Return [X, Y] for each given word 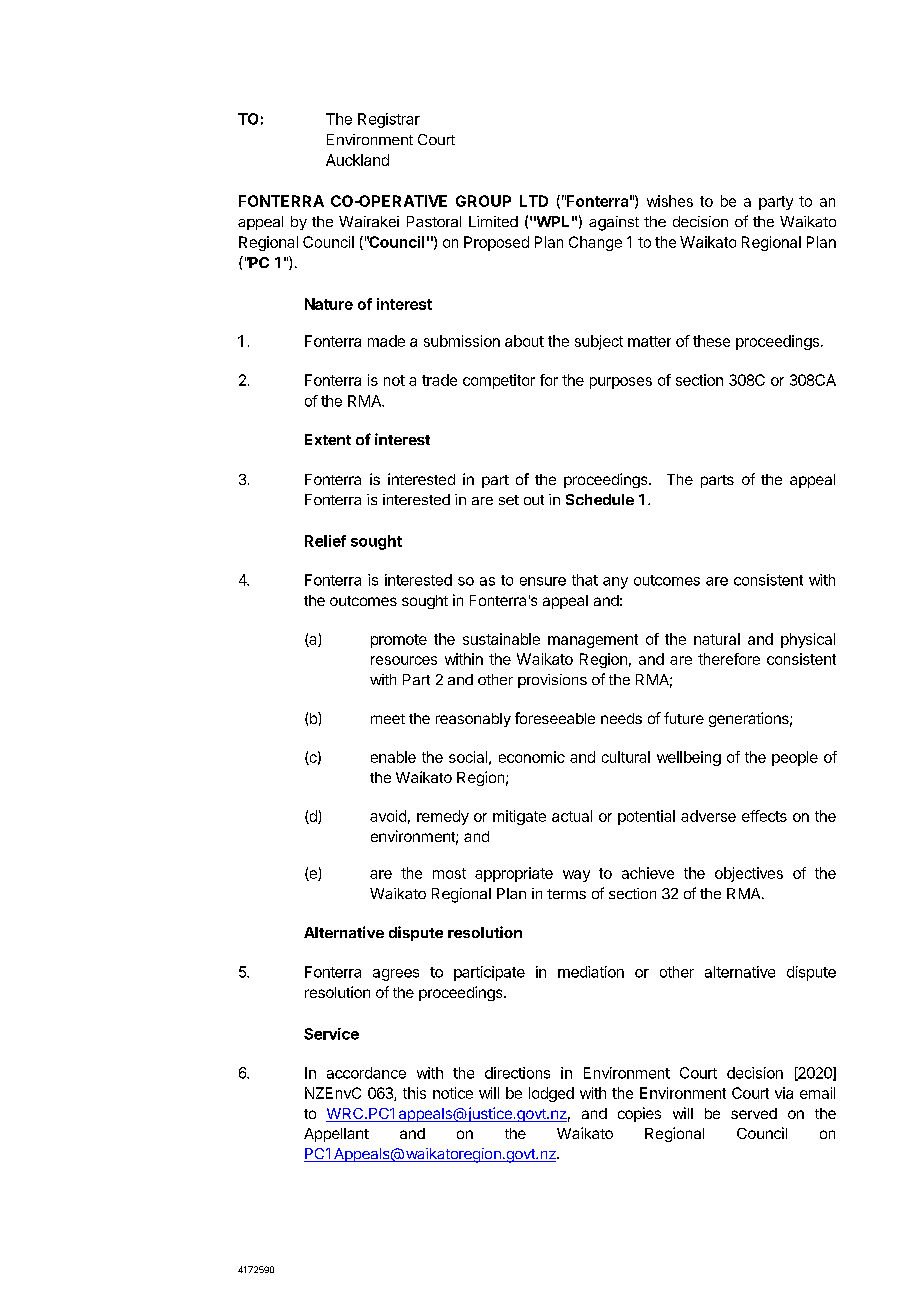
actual [572, 816]
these [711, 341]
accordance [366, 1073]
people [795, 758]
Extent [328, 439]
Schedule [600, 499]
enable [393, 757]
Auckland [357, 160]
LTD [534, 201]
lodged [551, 1094]
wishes [670, 201]
